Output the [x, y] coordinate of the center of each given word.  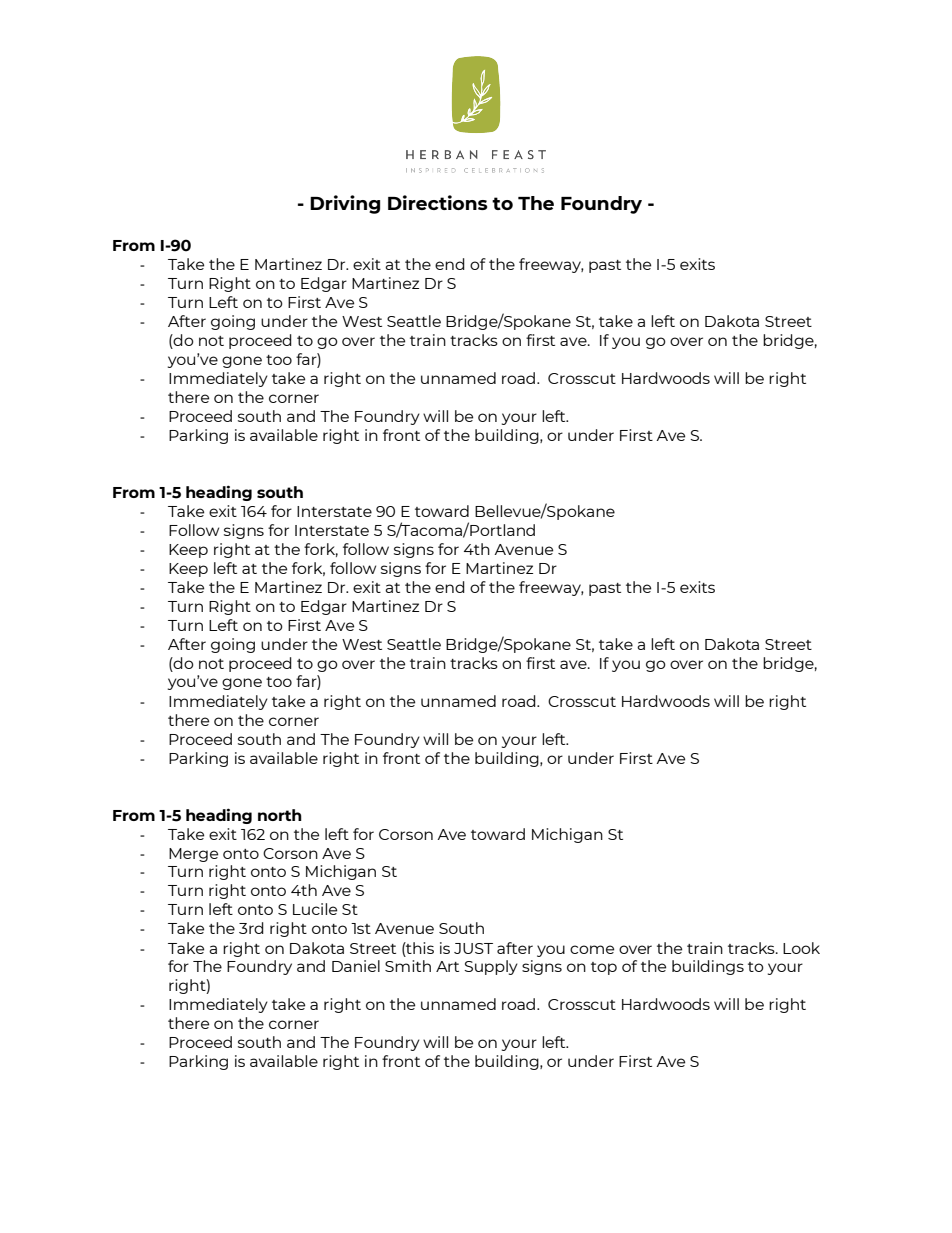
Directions [438, 202]
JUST [473, 948]
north [280, 815]
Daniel [356, 966]
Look [801, 948]
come [592, 949]
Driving [345, 204]
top [604, 968]
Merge [193, 855]
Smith [408, 966]
